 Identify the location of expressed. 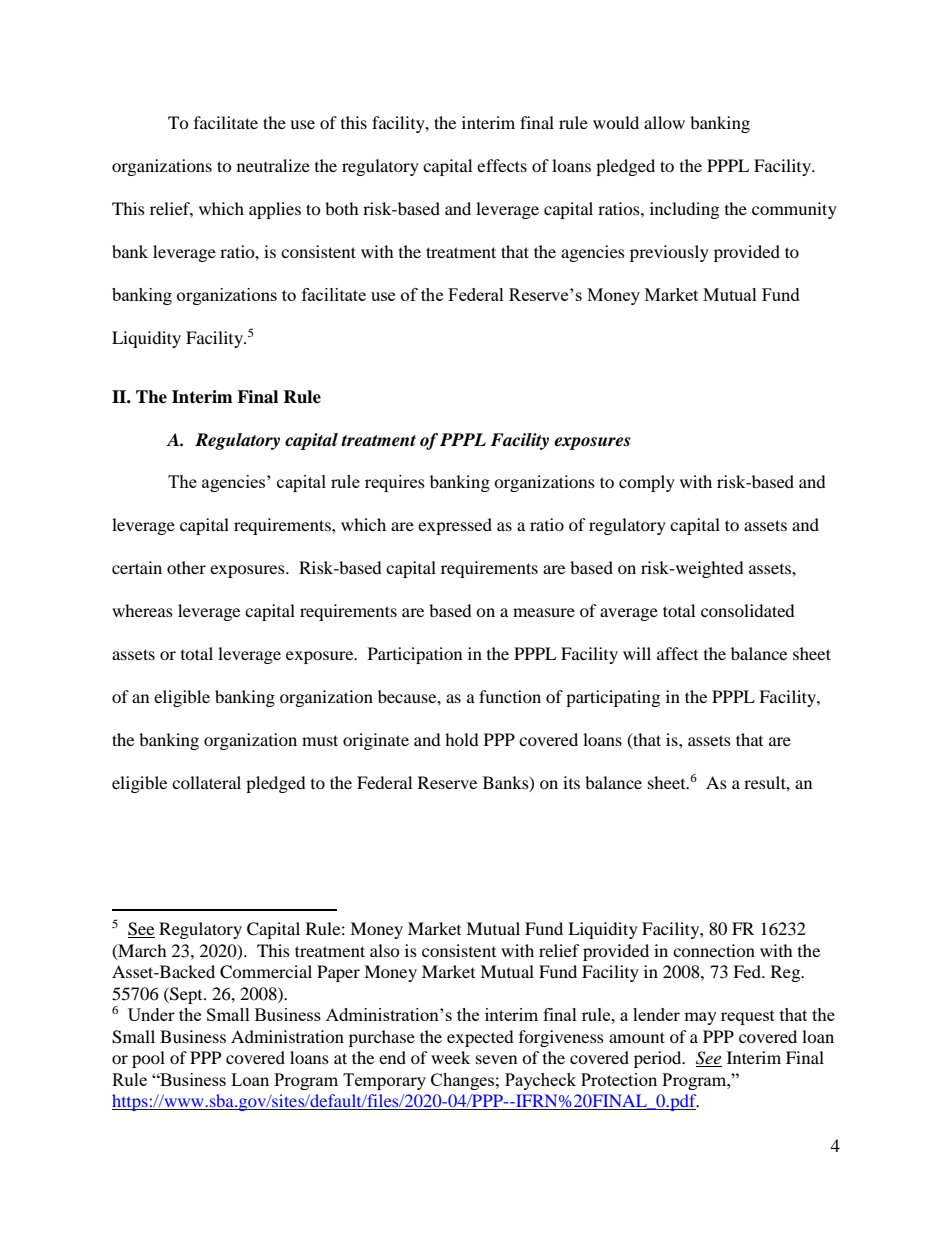
(455, 526).
